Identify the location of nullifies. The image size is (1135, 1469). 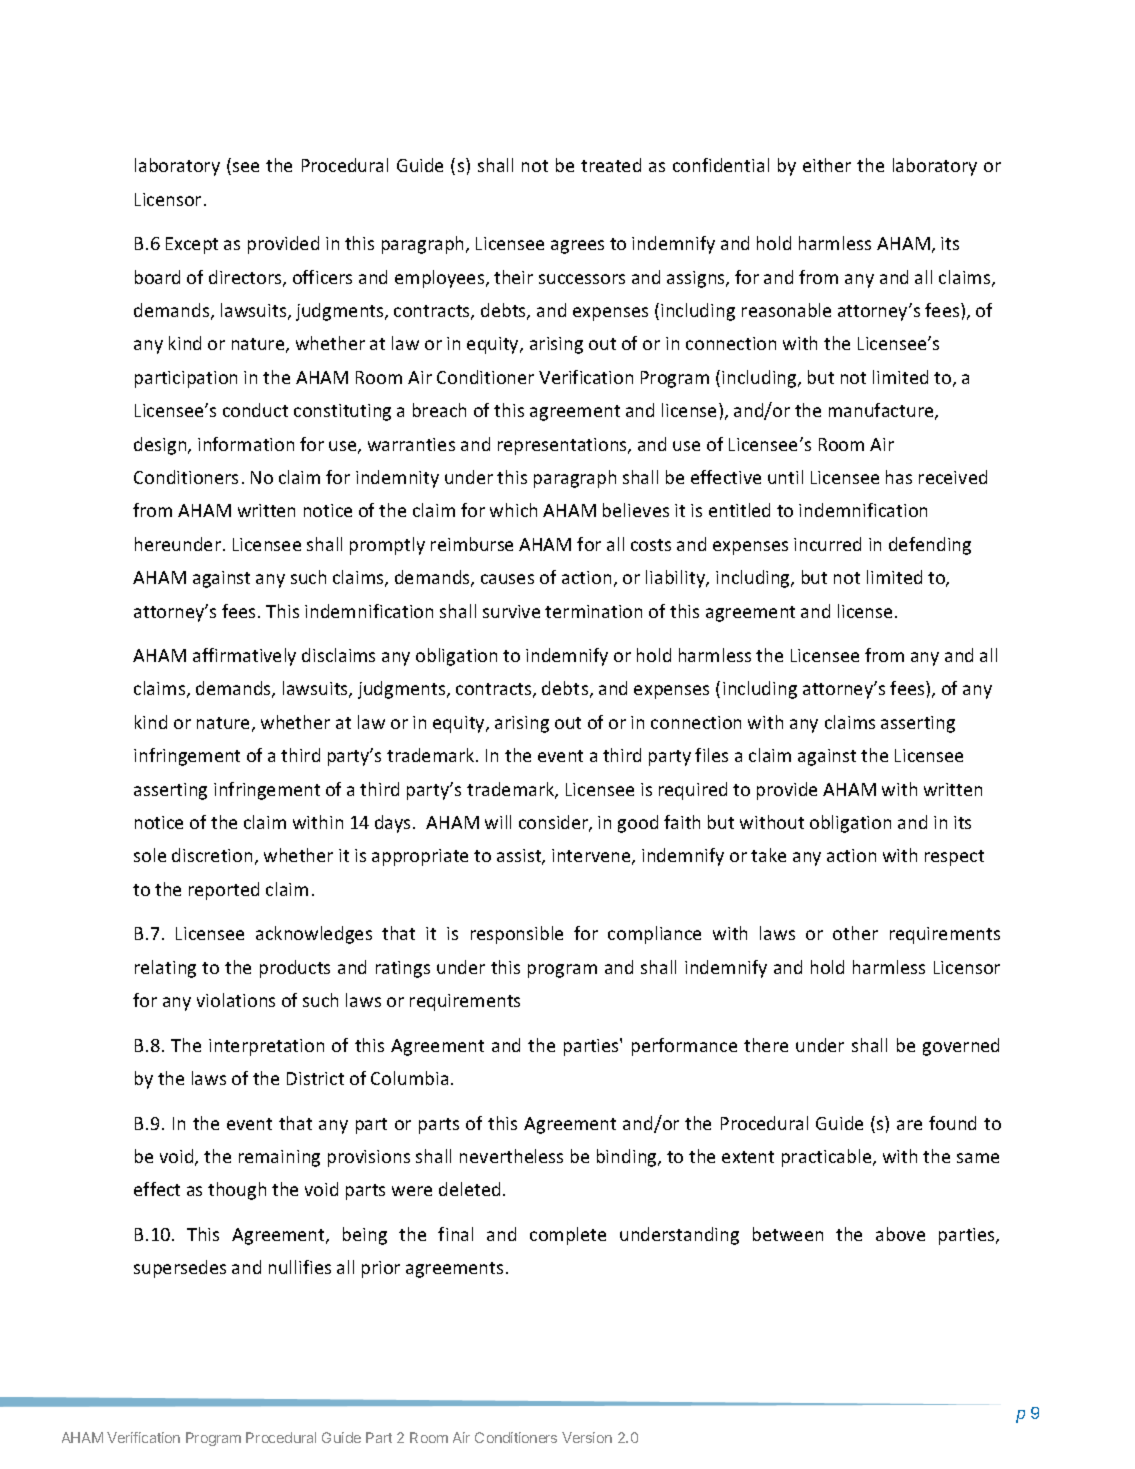
(300, 1267).
